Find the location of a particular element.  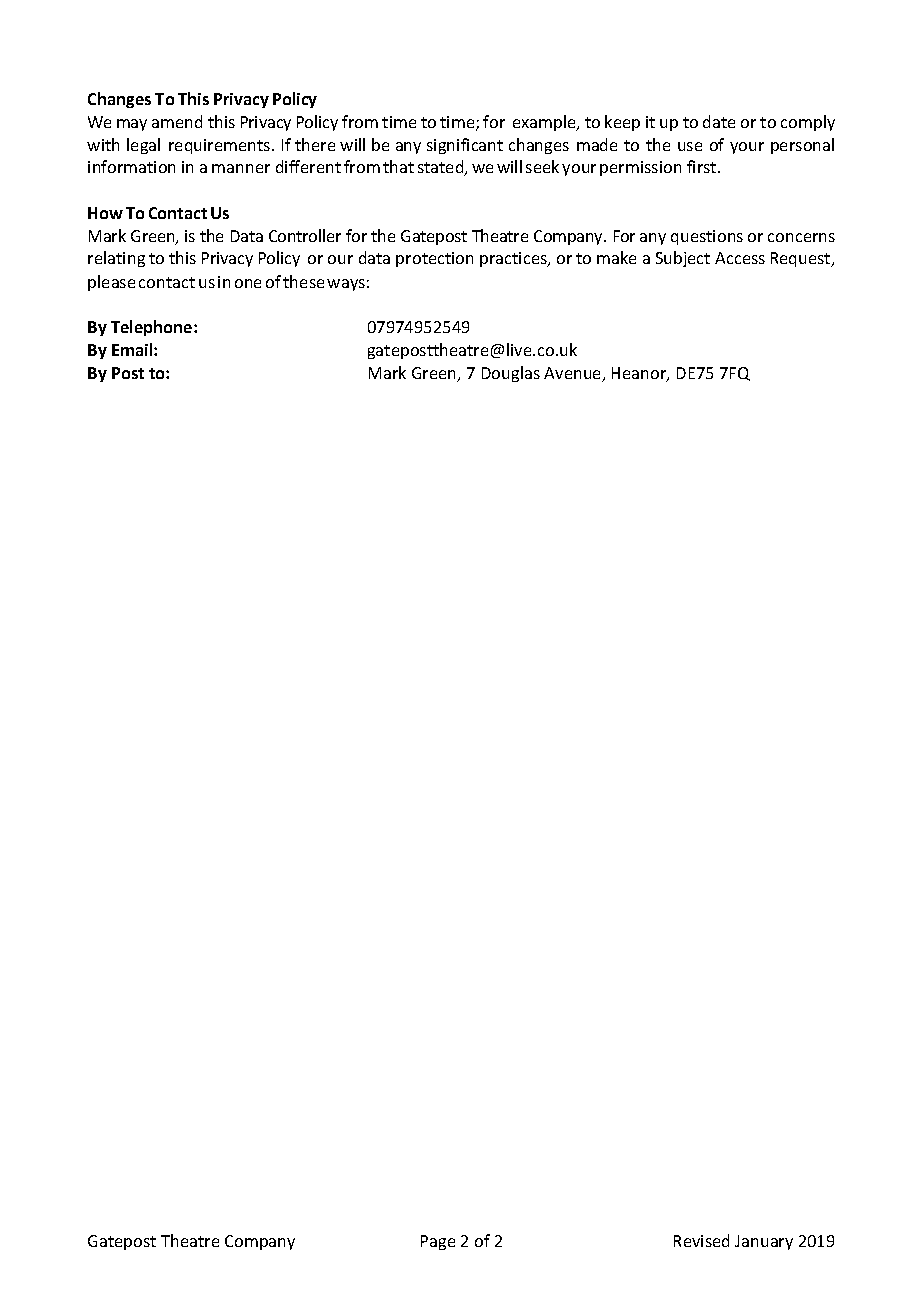

Page is located at coordinates (438, 1242).
